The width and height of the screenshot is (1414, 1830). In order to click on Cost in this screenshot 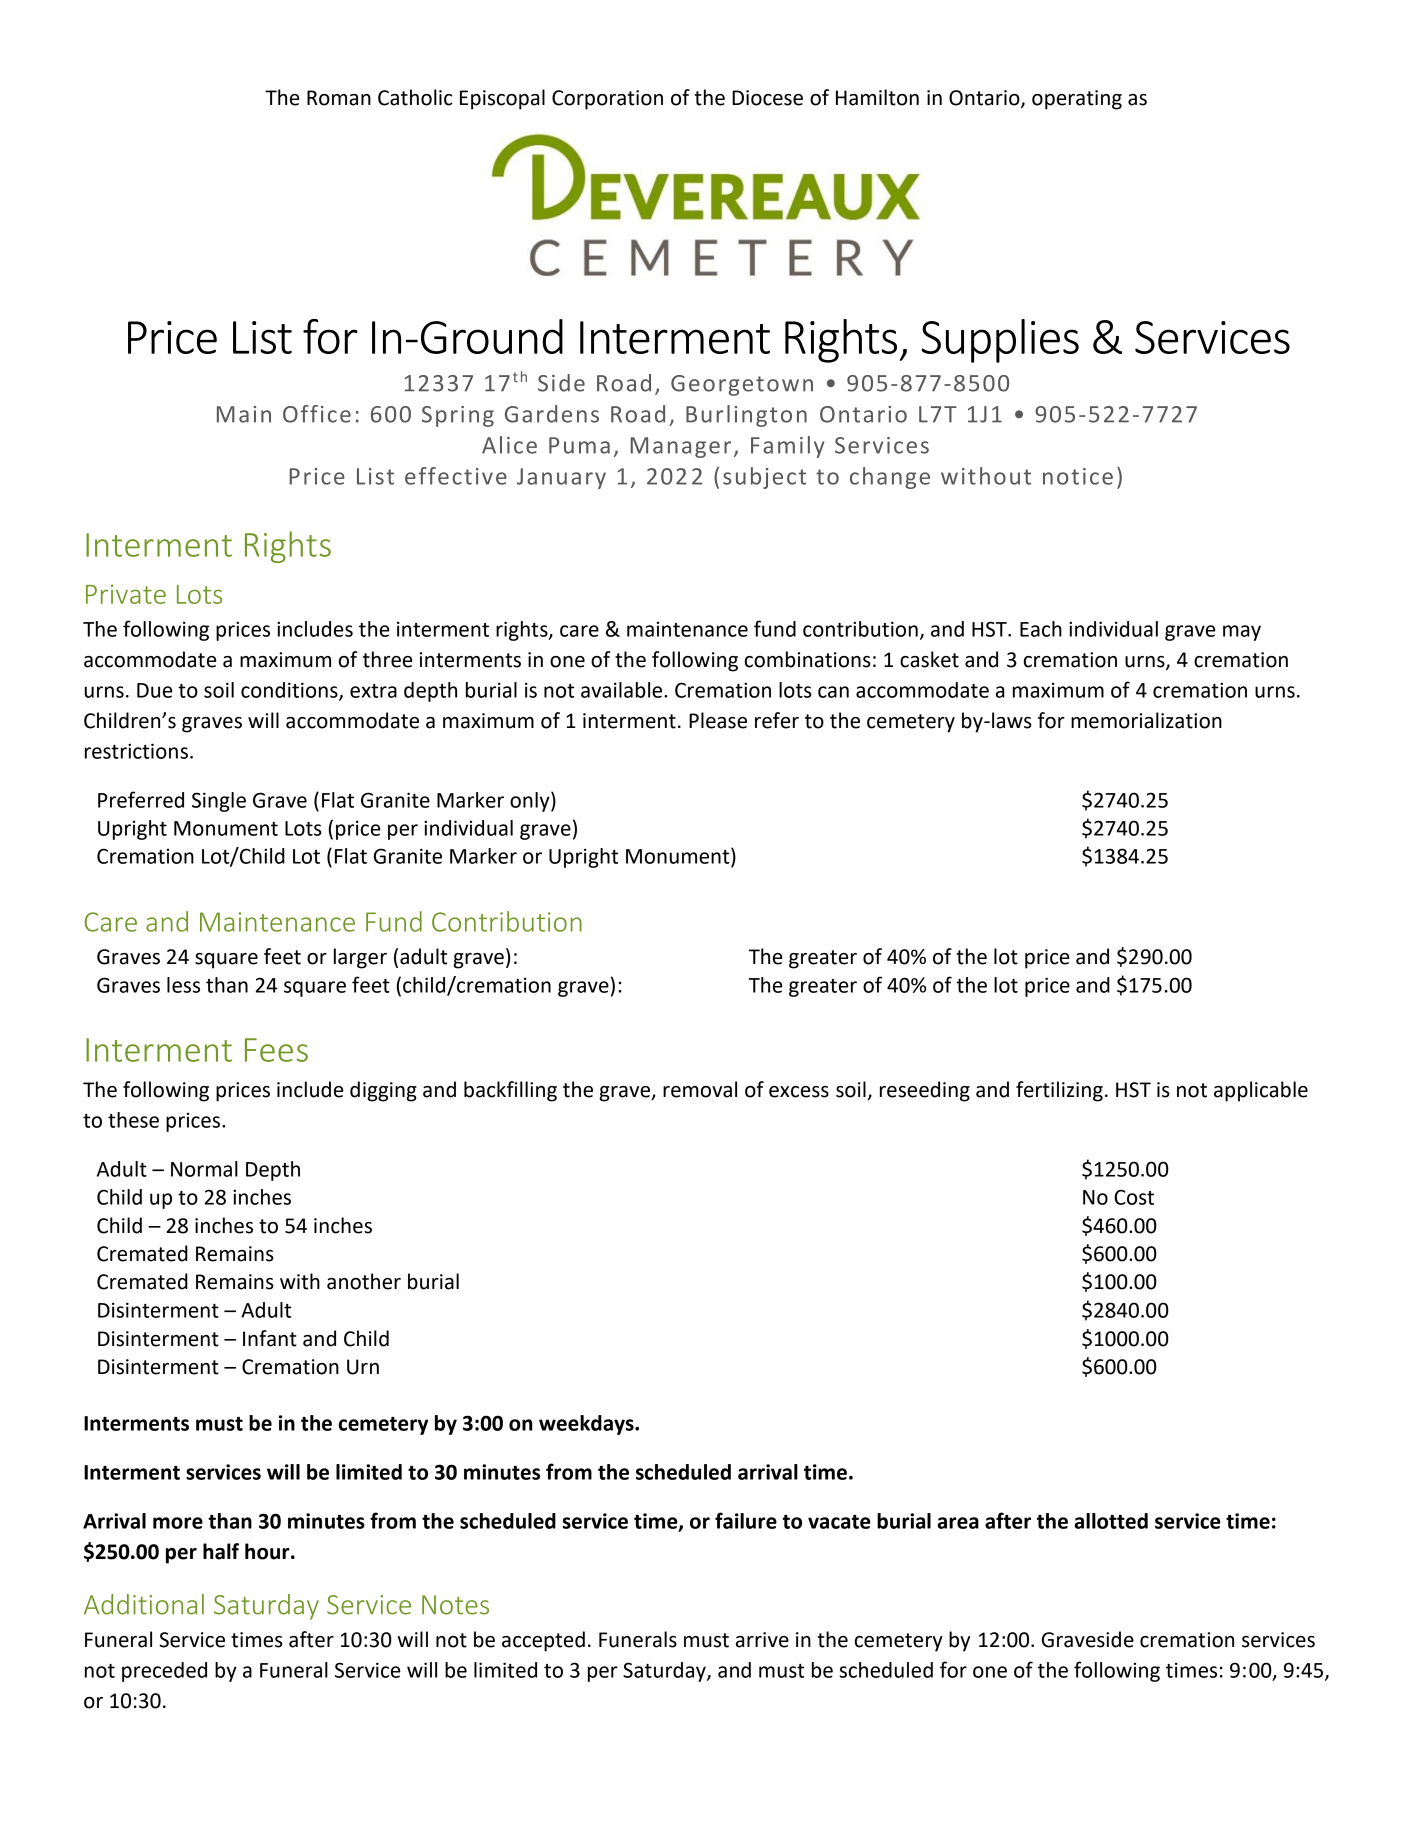, I will do `click(1134, 1197)`.
